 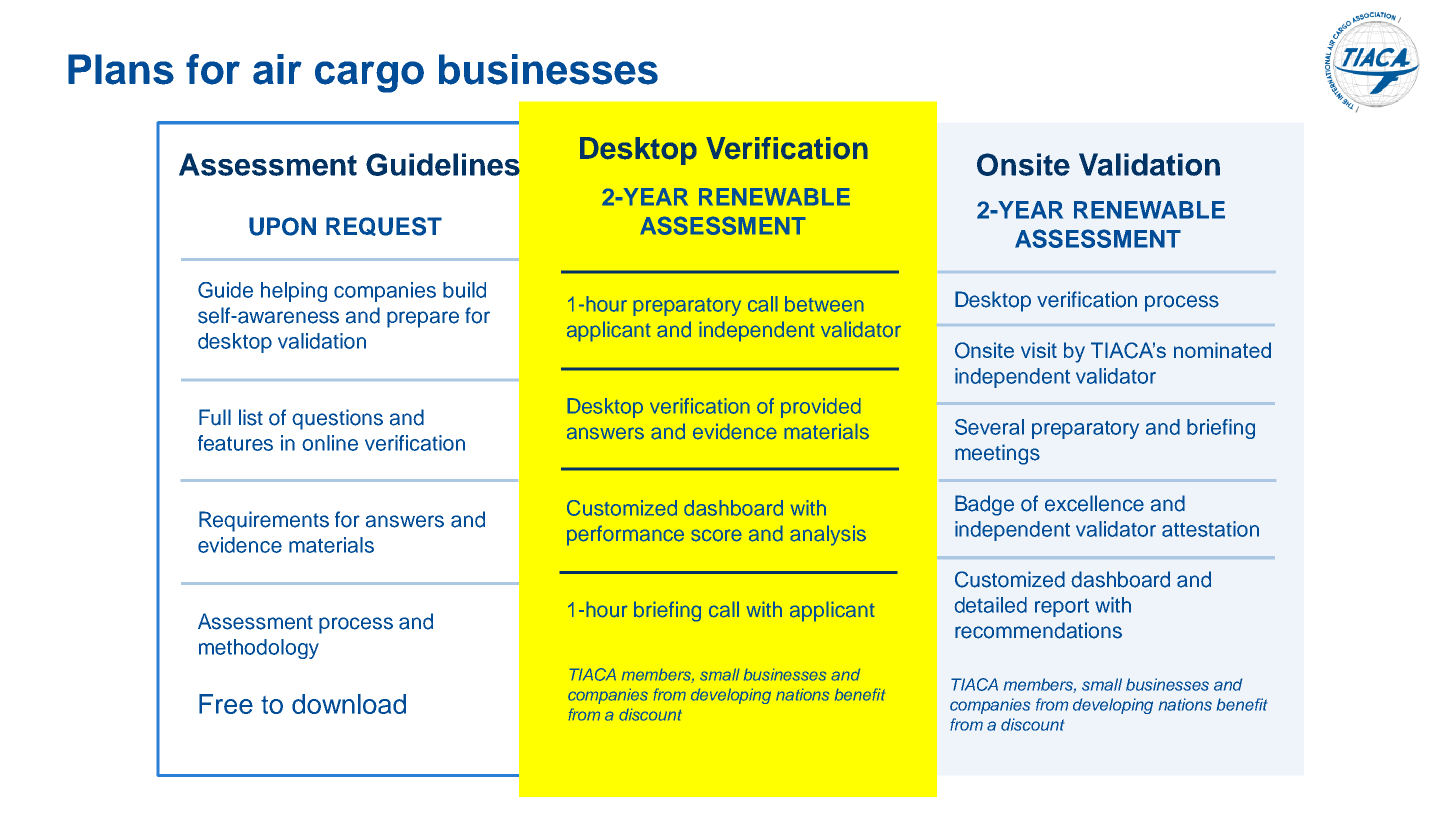 I want to click on excellence, so click(x=1094, y=503).
